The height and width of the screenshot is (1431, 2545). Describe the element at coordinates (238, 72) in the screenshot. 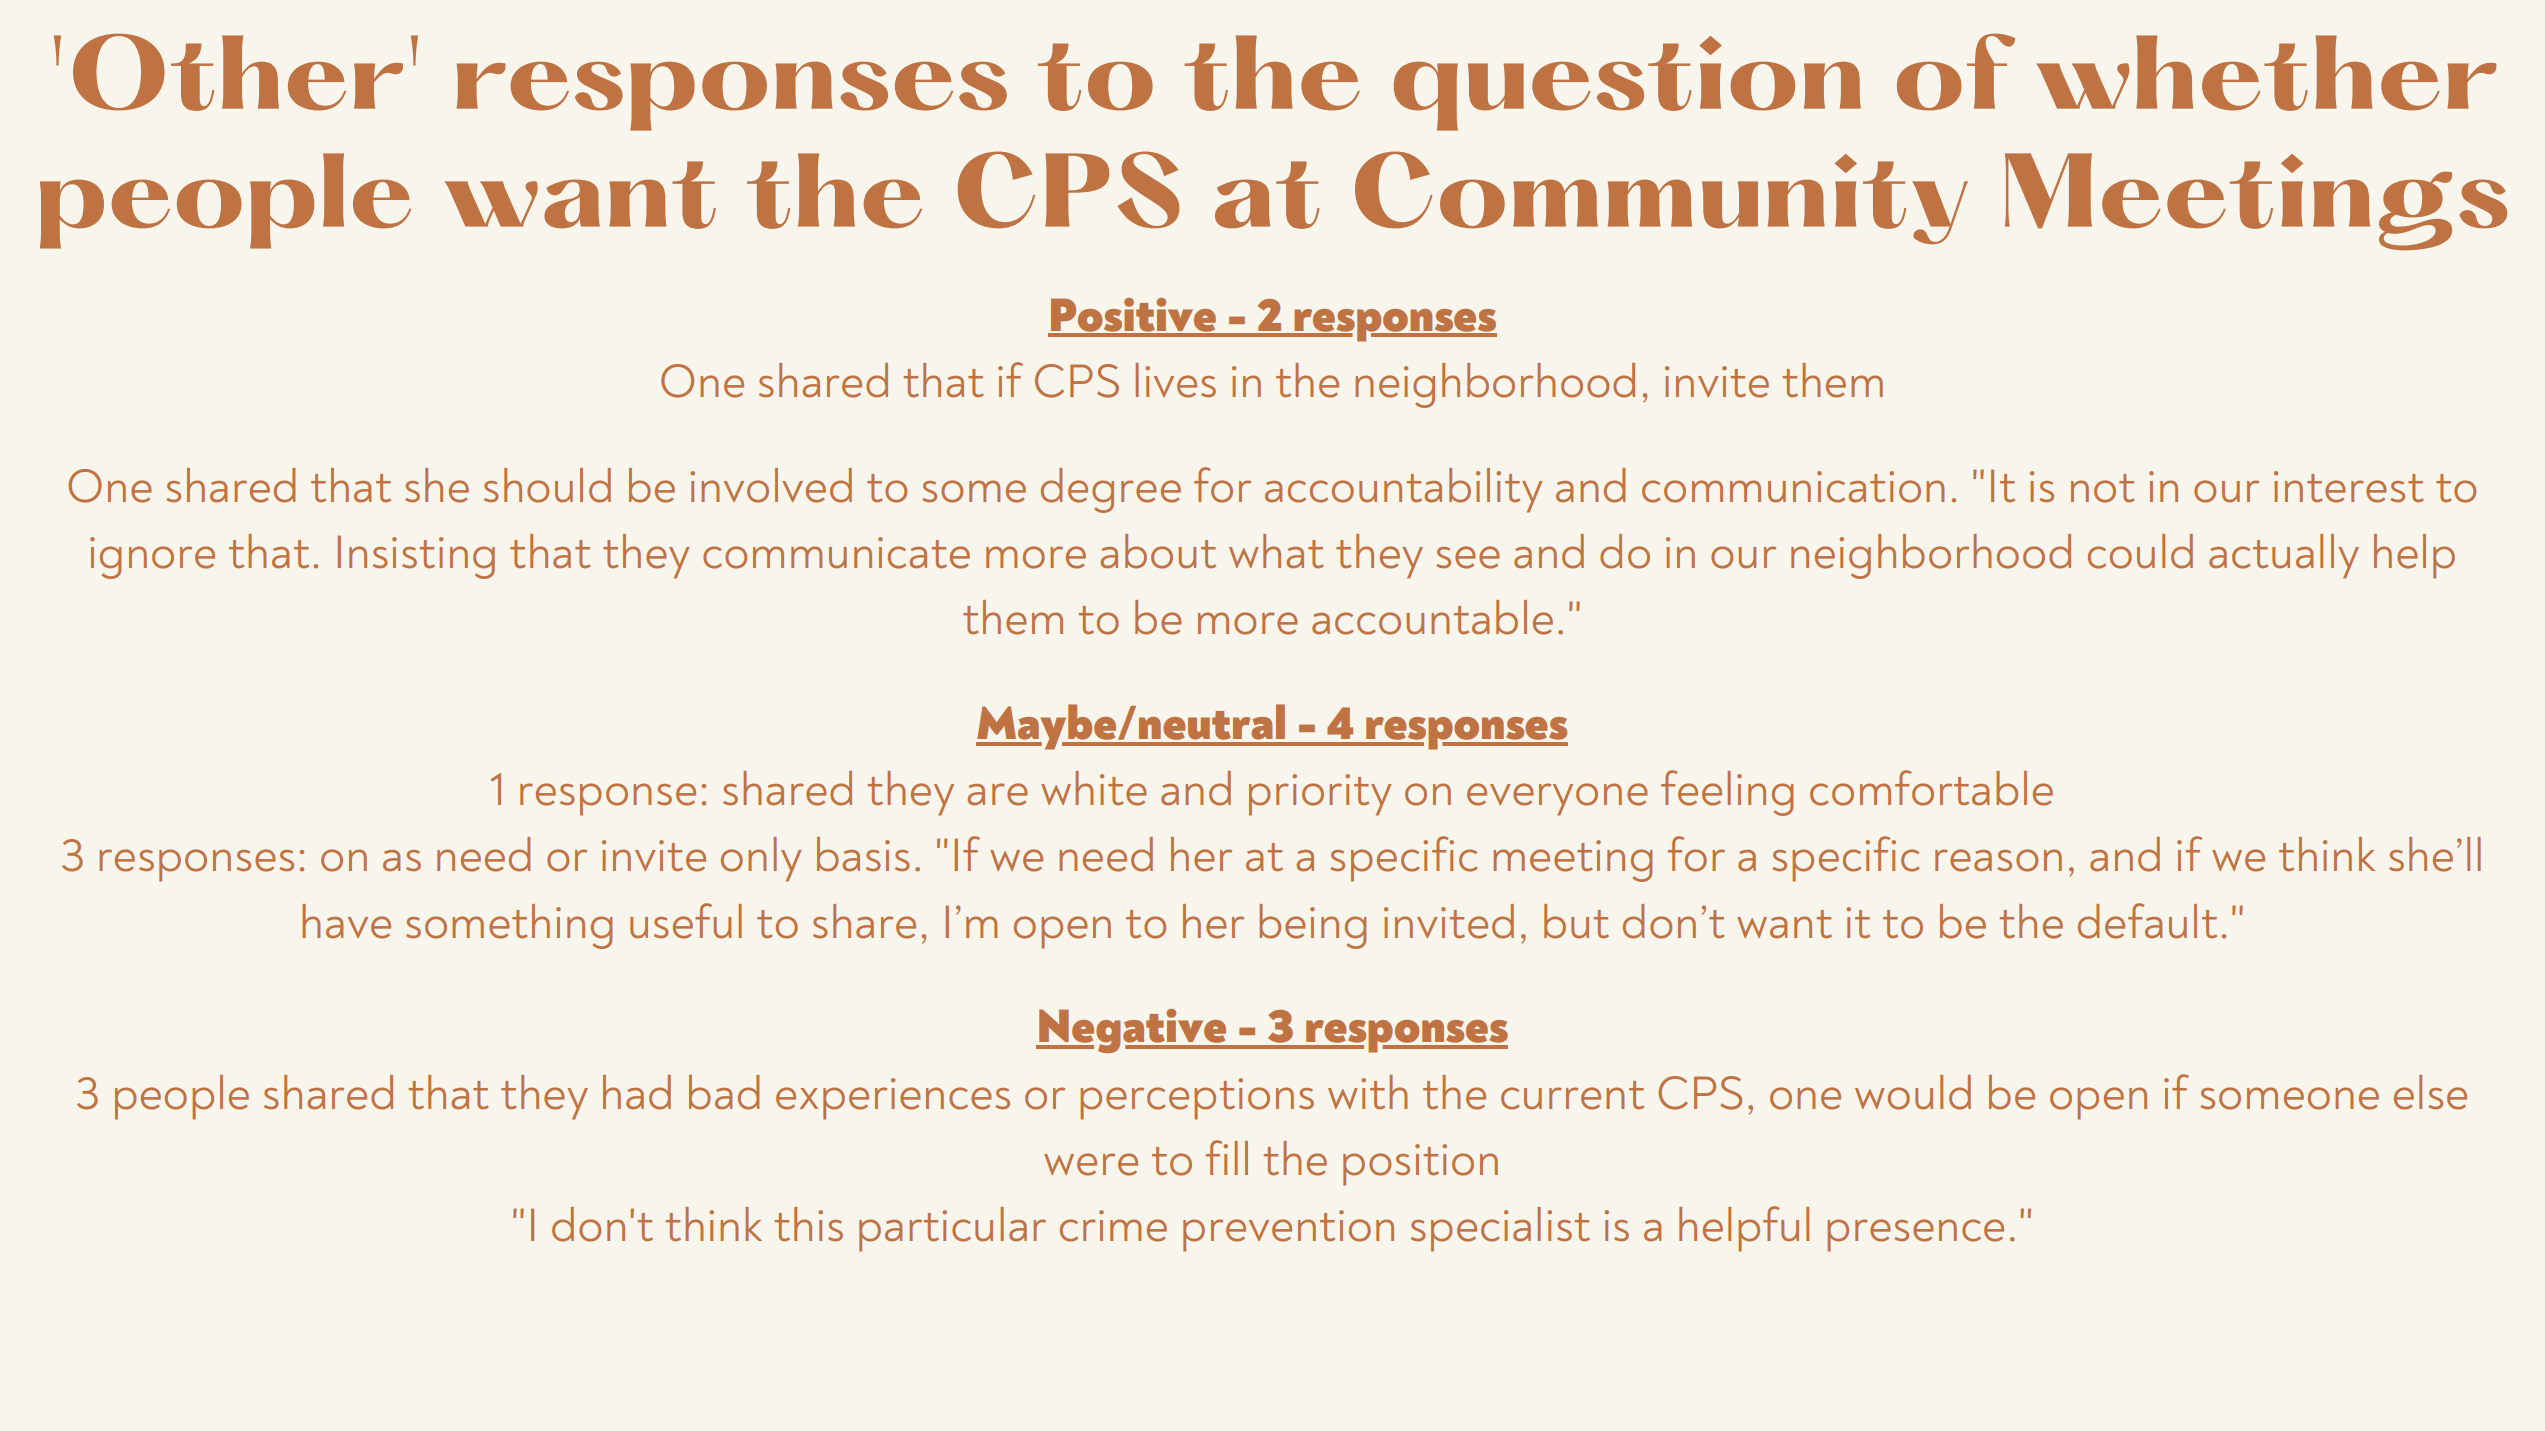

I see `Other` at that location.
